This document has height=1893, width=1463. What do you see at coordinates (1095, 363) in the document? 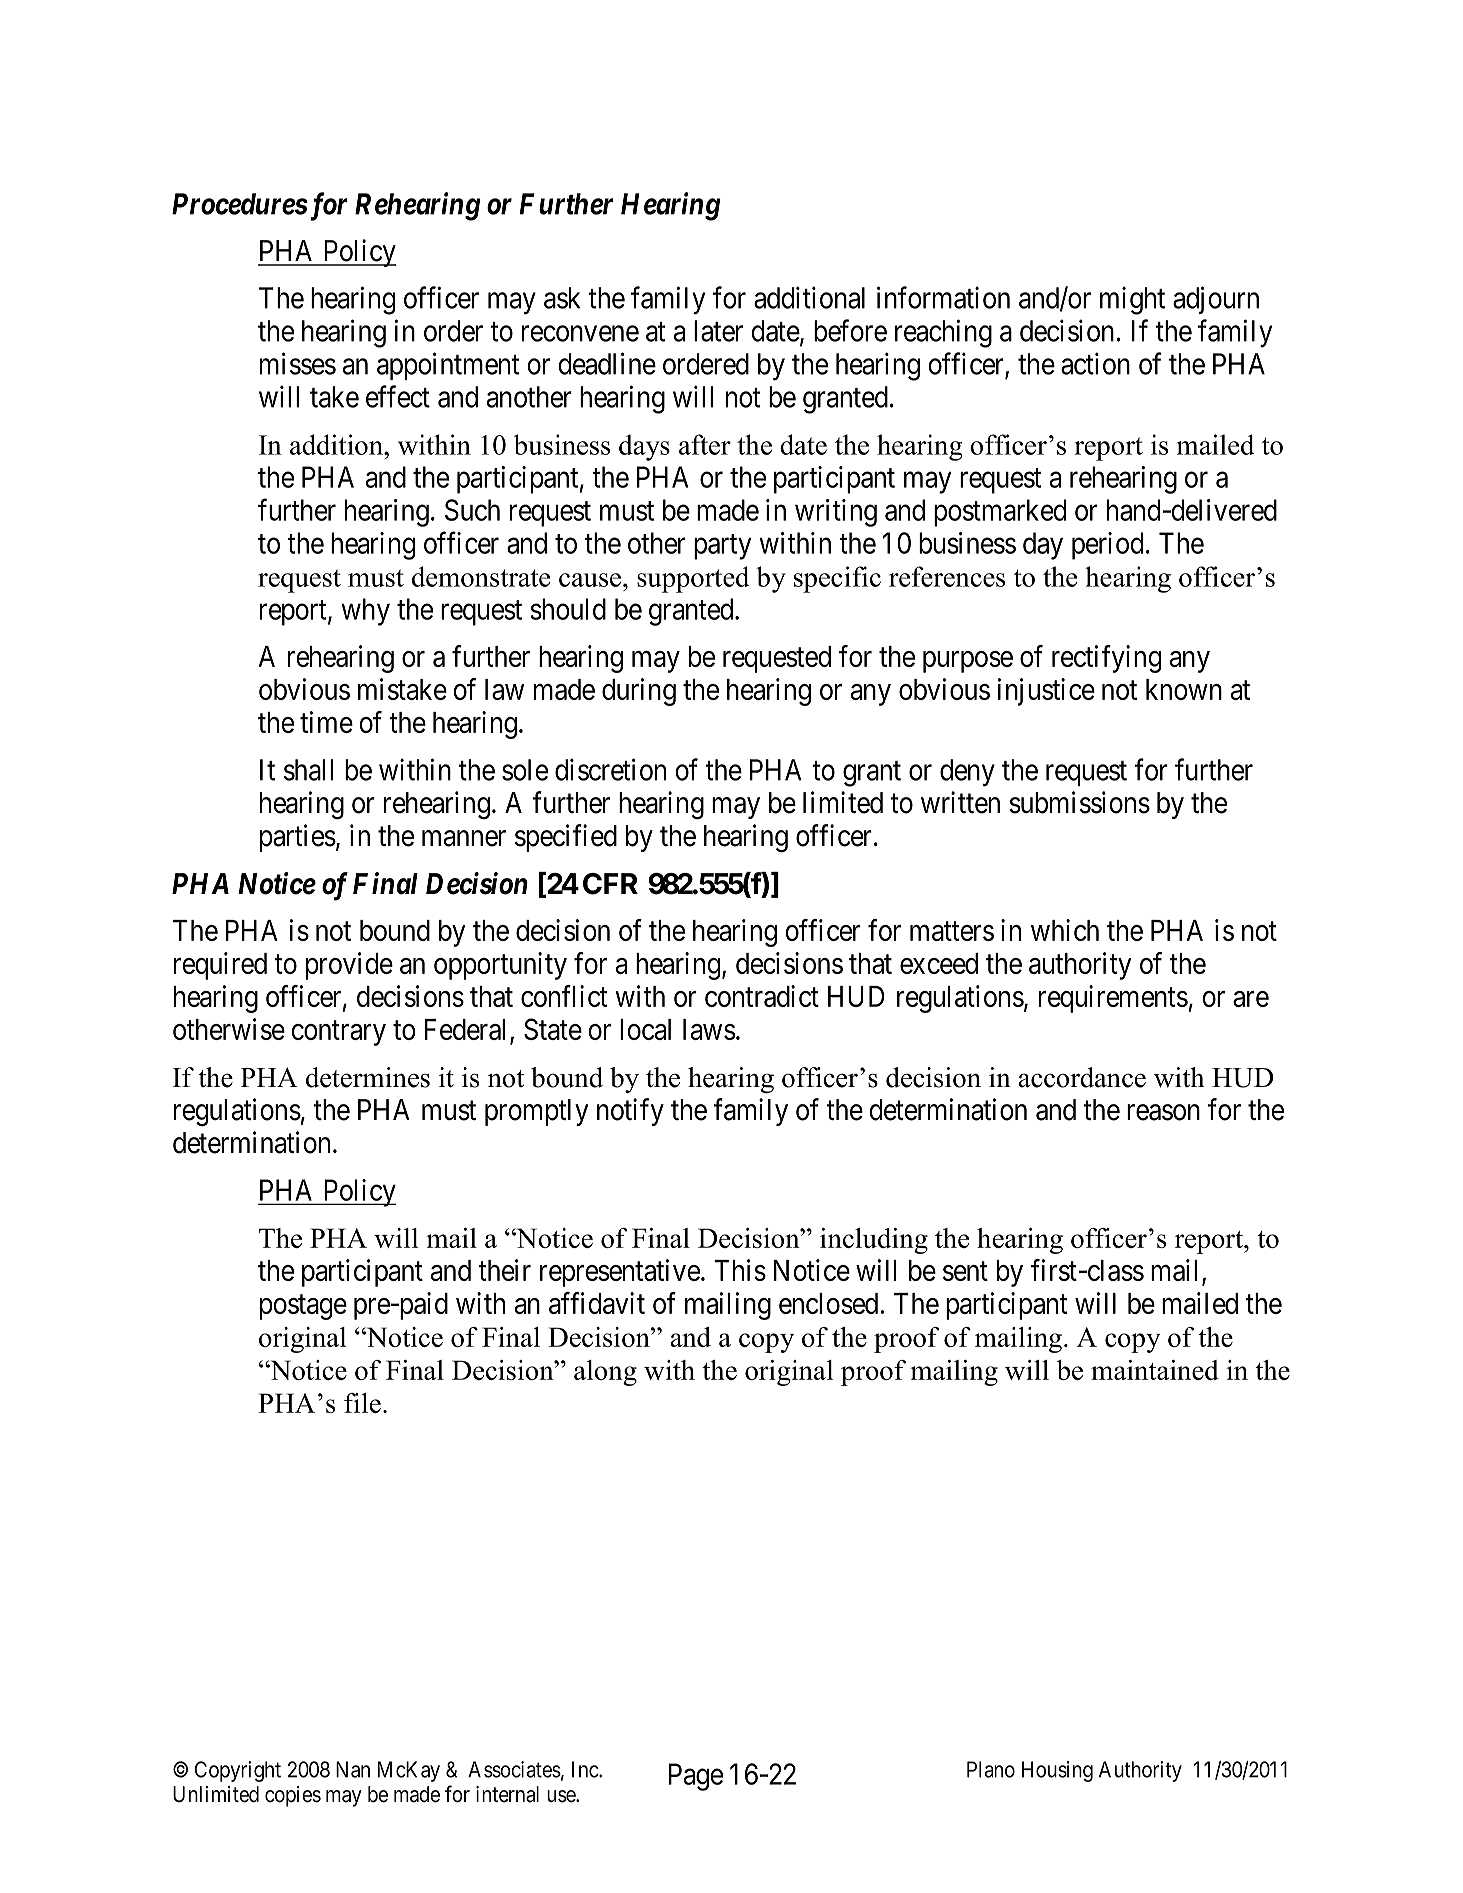
I see `action` at bounding box center [1095, 363].
